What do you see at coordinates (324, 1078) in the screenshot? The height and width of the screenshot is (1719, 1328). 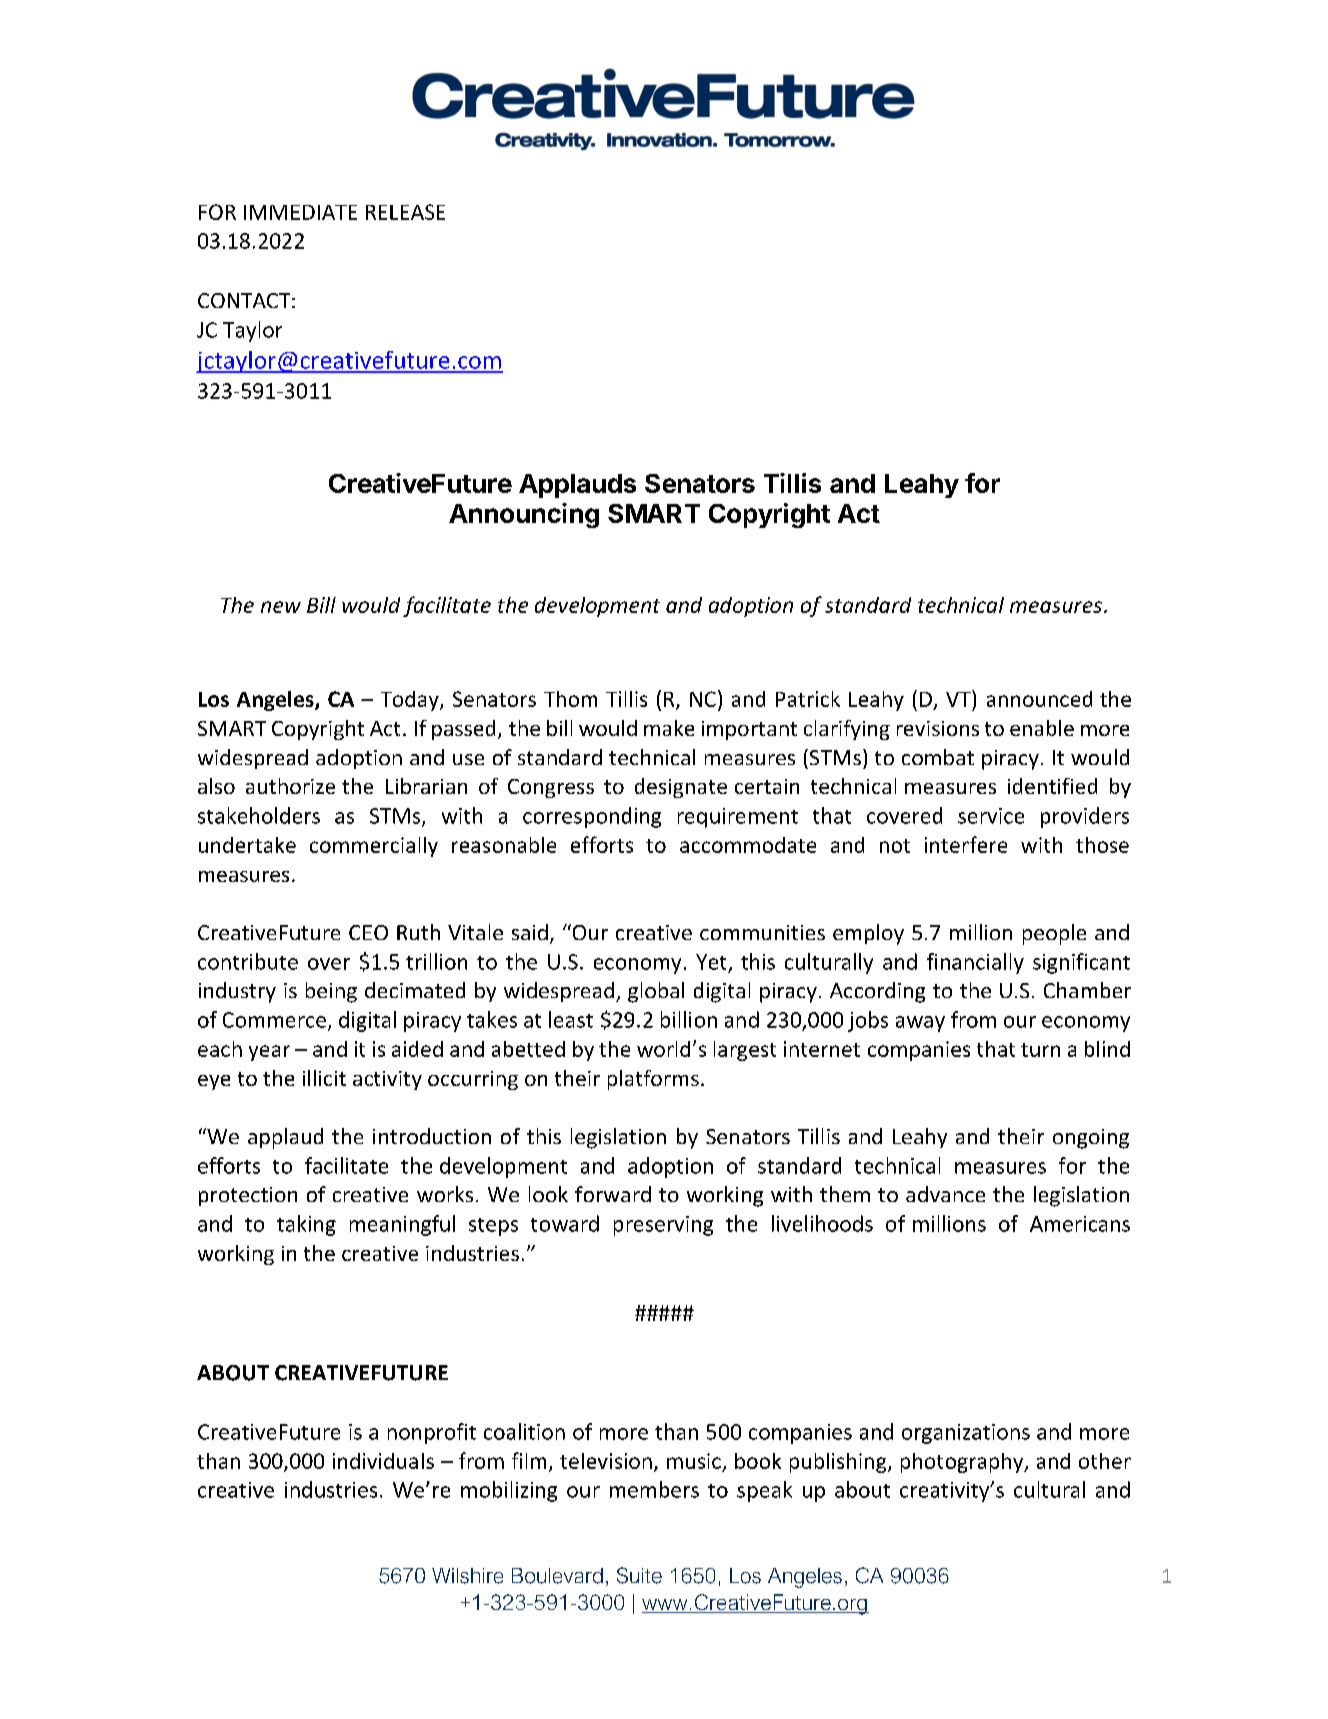 I see `illicit` at bounding box center [324, 1078].
